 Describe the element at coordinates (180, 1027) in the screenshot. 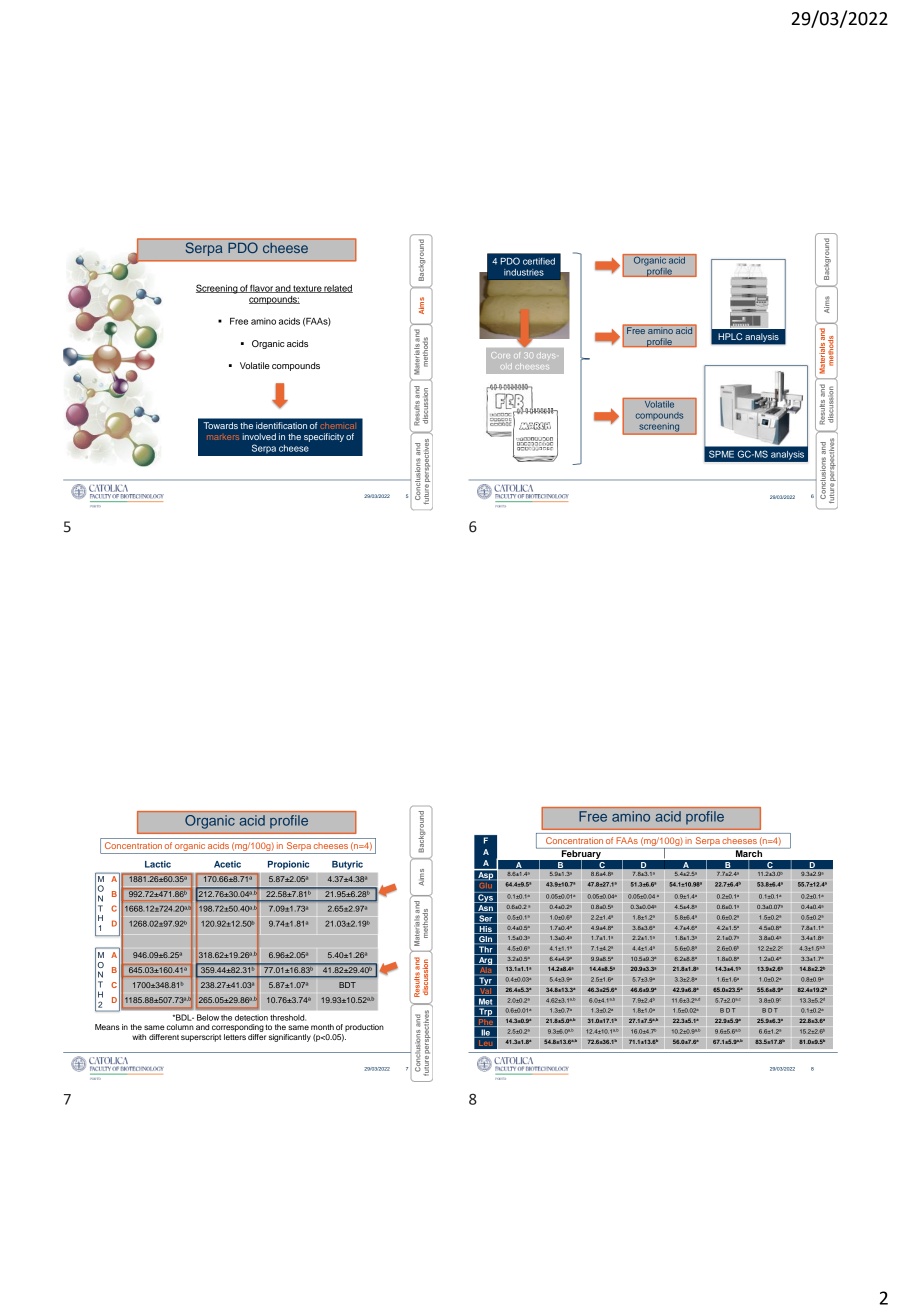

I see `column` at that location.
